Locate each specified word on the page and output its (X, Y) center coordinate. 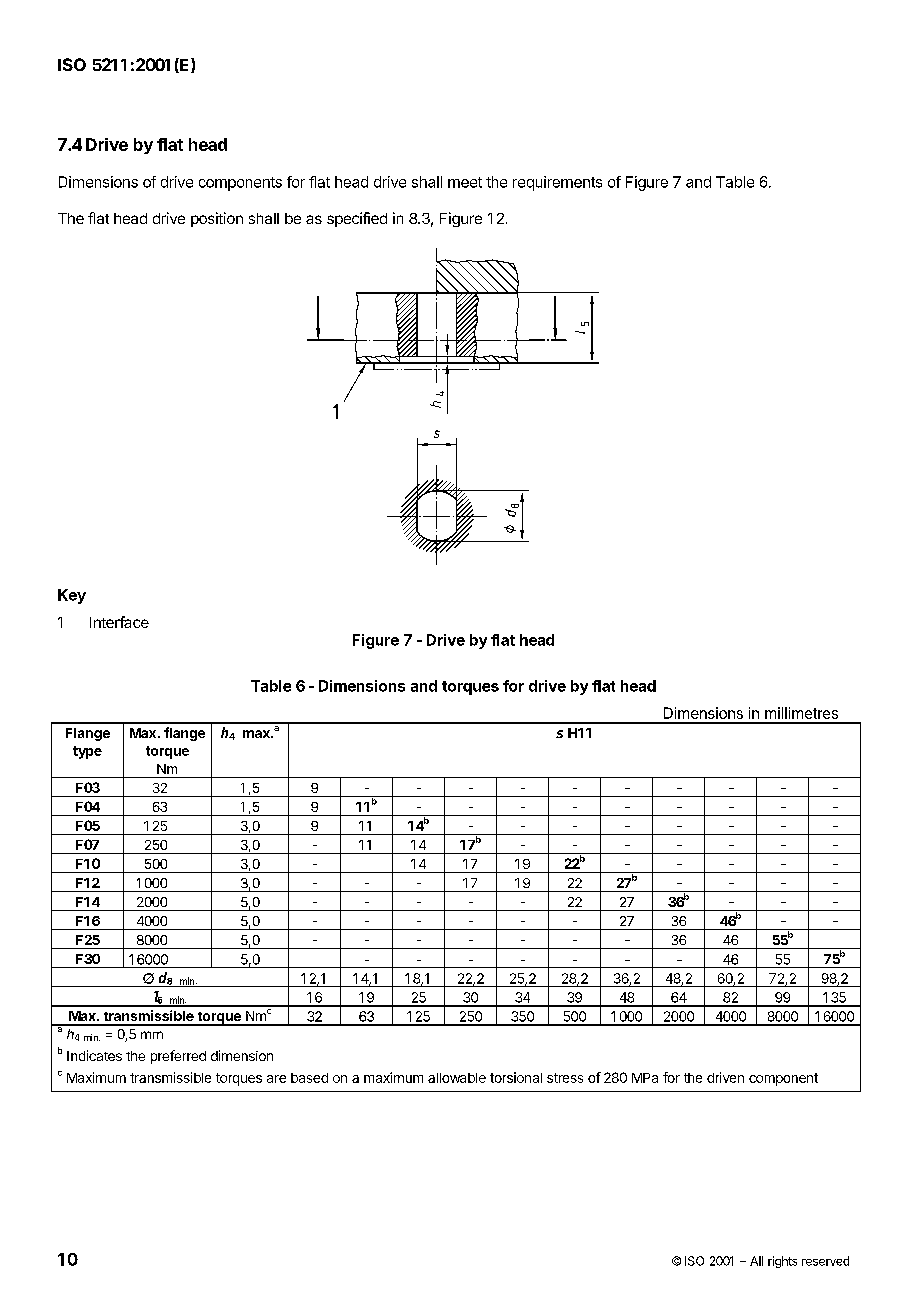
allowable (457, 1078)
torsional (516, 1077)
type (87, 752)
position (217, 219)
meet (465, 182)
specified (357, 219)
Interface (119, 622)
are (276, 1079)
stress (565, 1078)
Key (72, 596)
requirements (557, 183)
